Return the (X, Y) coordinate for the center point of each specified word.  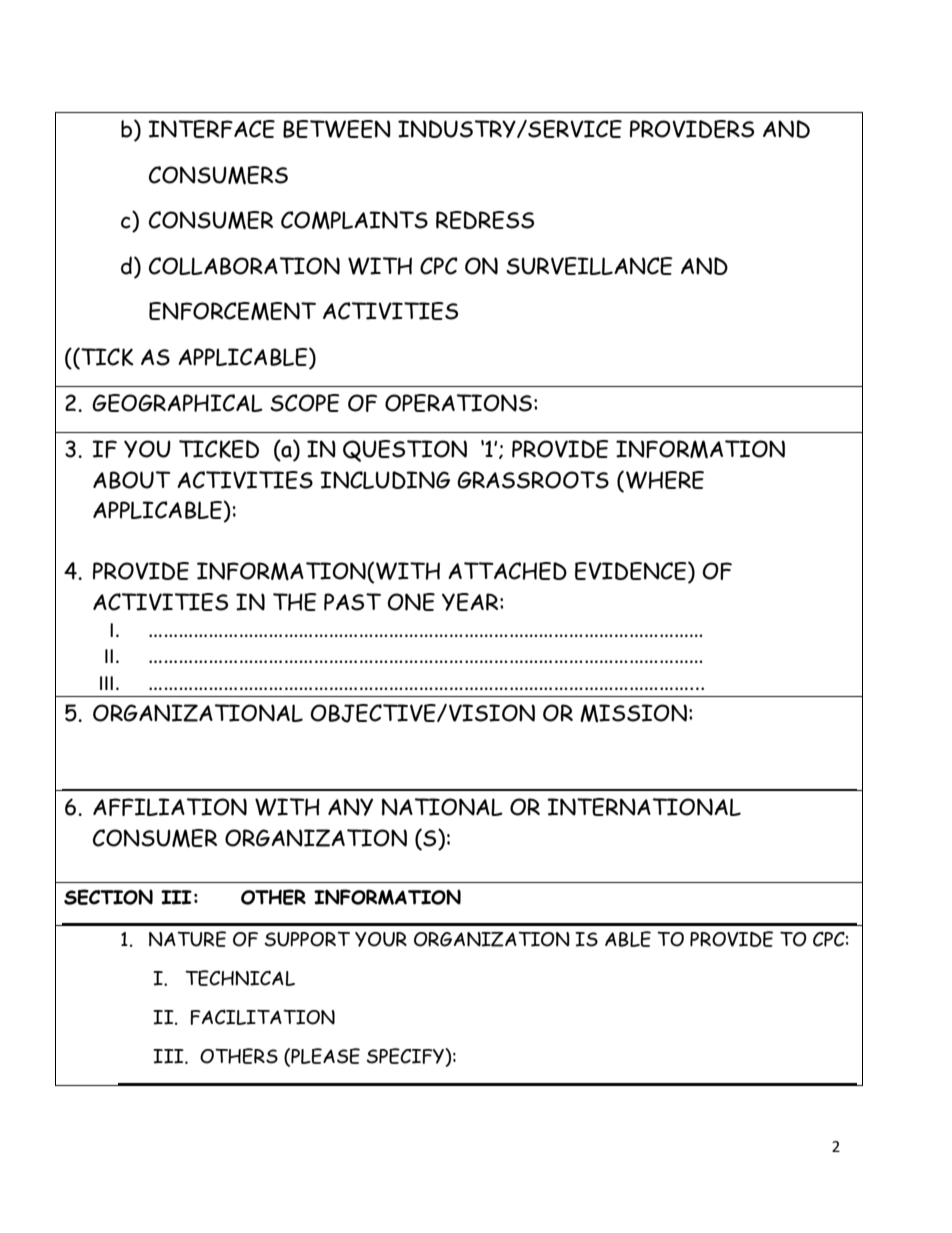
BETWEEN (337, 129)
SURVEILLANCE (589, 266)
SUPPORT (307, 939)
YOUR (381, 939)
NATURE (187, 939)
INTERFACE (211, 129)
